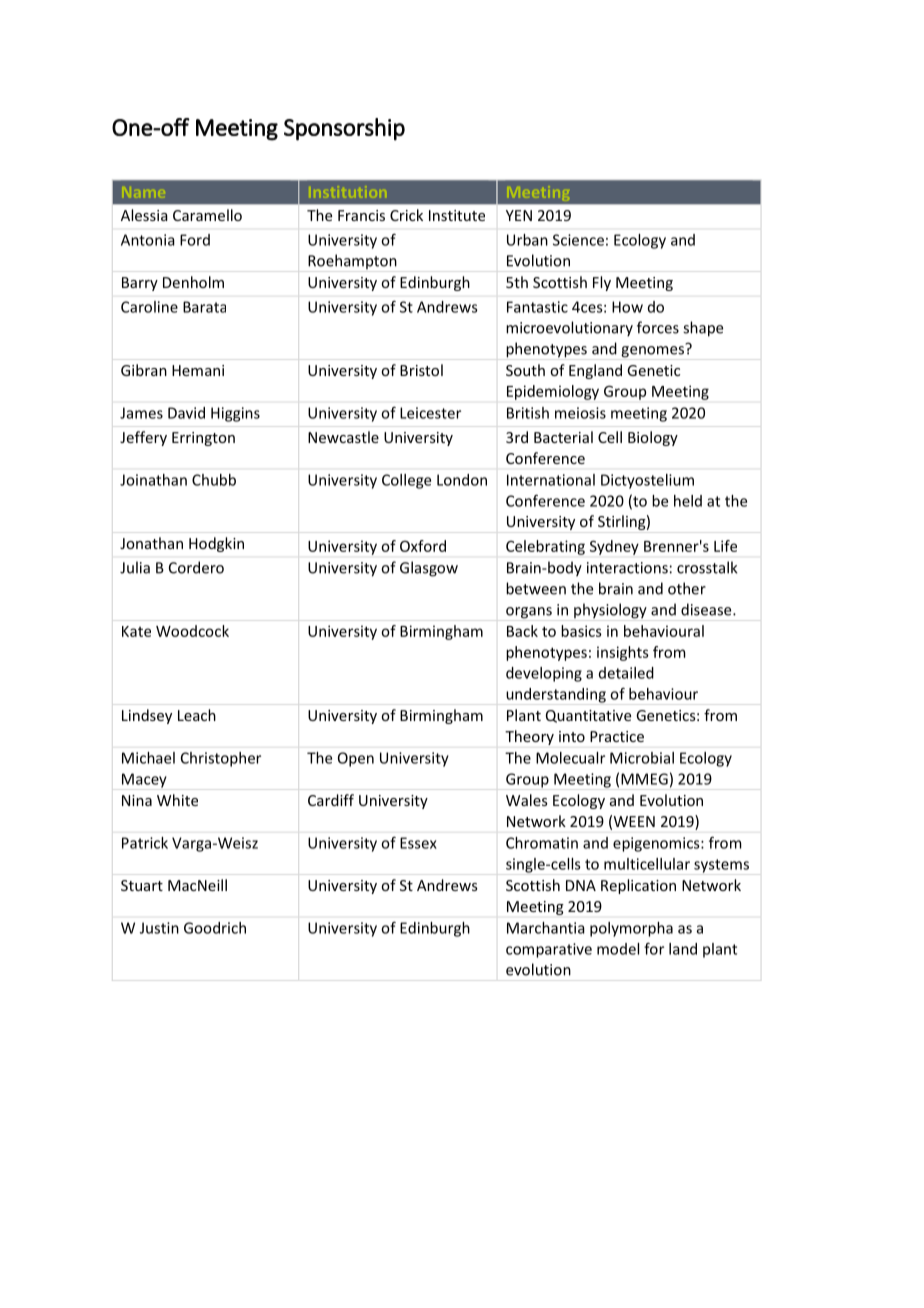 The width and height of the screenshot is (924, 1308). What do you see at coordinates (144, 370) in the screenshot?
I see `Gibran` at bounding box center [144, 370].
